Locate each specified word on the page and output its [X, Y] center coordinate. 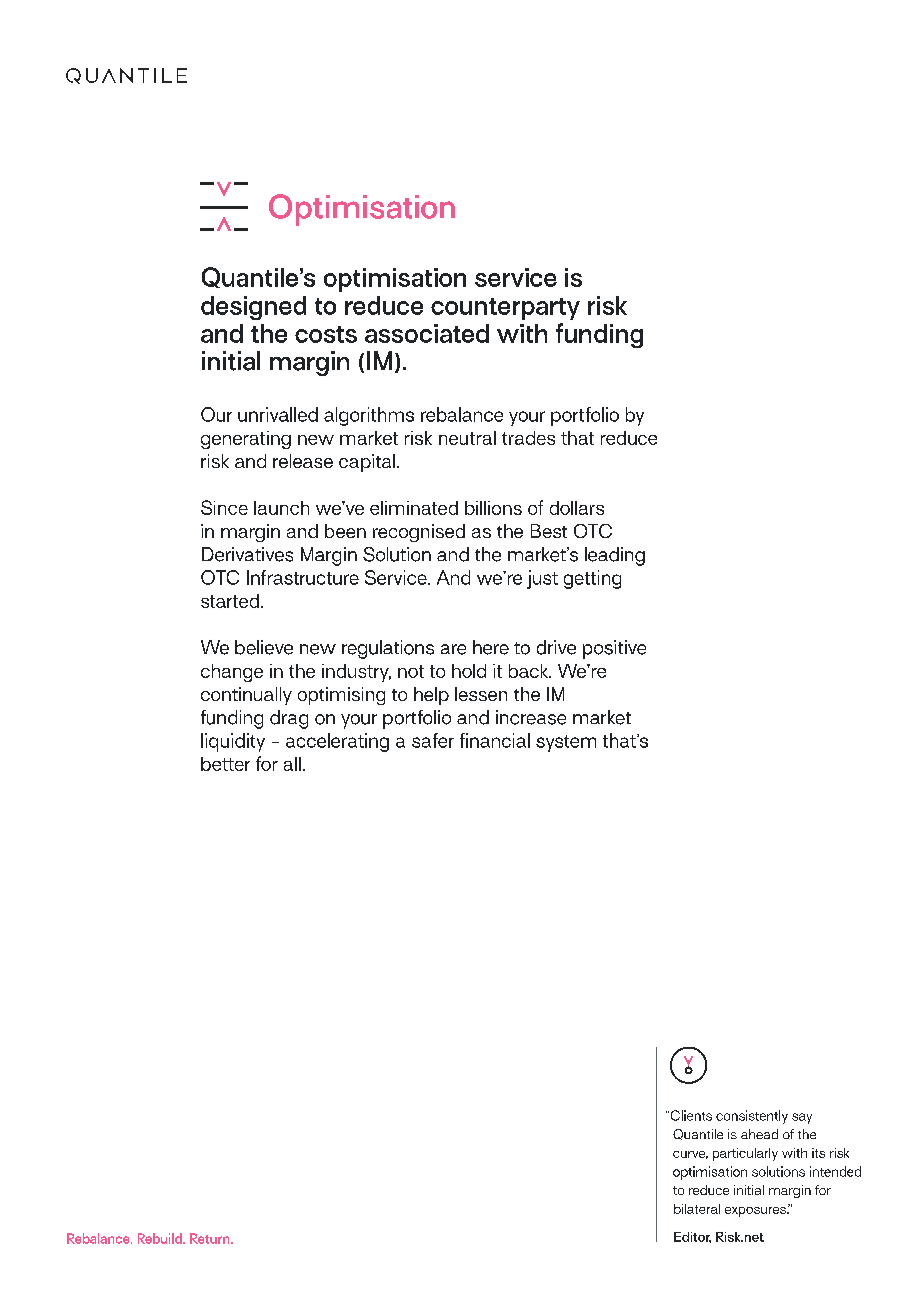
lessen [481, 694]
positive [614, 649]
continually [246, 696]
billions [493, 508]
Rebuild [161, 1238]
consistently [752, 1117]
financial [495, 740]
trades [528, 438]
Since [224, 507]
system [566, 743]
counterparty [505, 309]
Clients [690, 1115]
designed [253, 308]
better [225, 764]
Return [211, 1238]
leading [615, 556]
